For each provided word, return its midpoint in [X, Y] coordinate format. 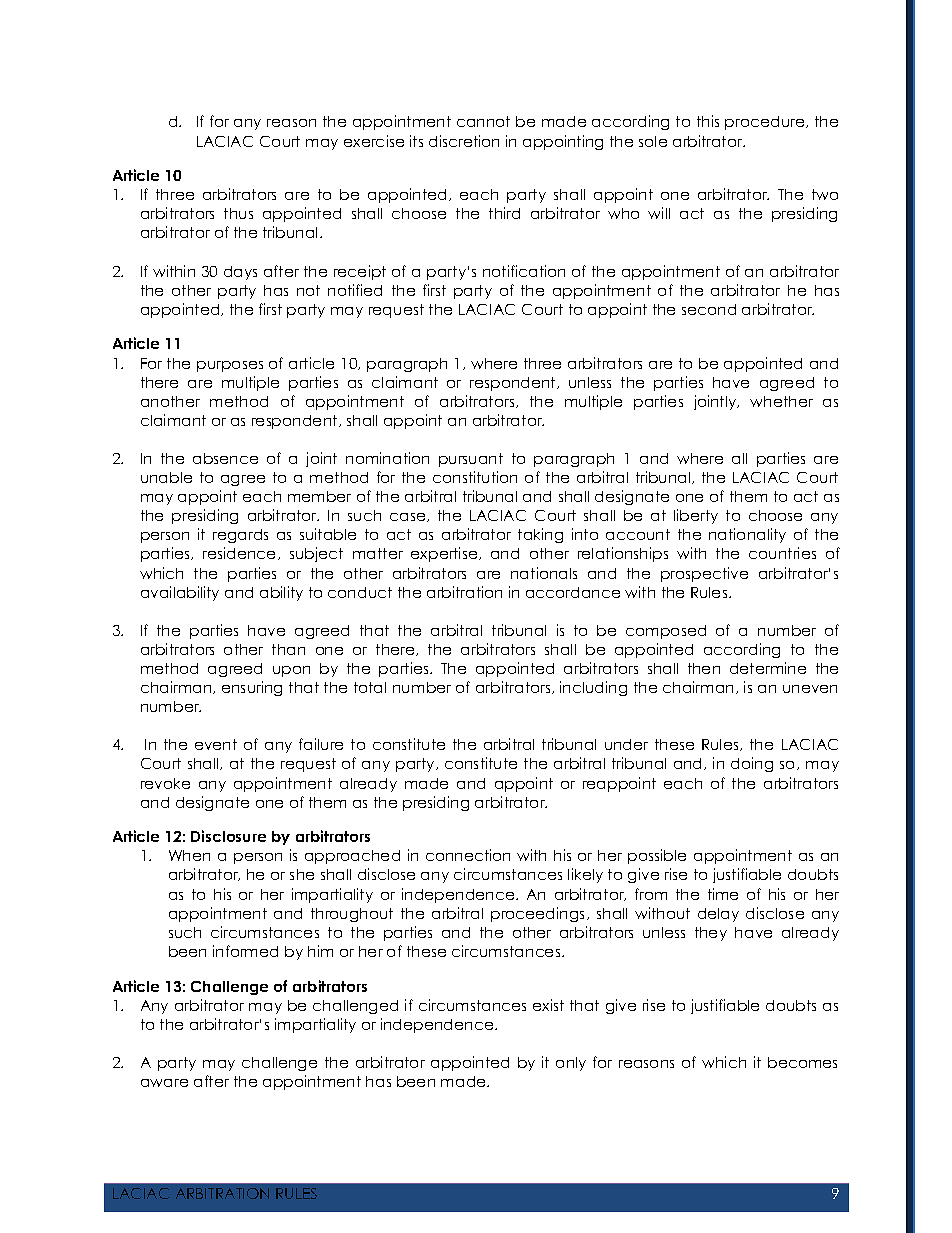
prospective [704, 574]
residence [241, 553]
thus [238, 213]
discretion [464, 141]
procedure [766, 123]
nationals [544, 573]
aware [164, 1083]
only [571, 1064]
